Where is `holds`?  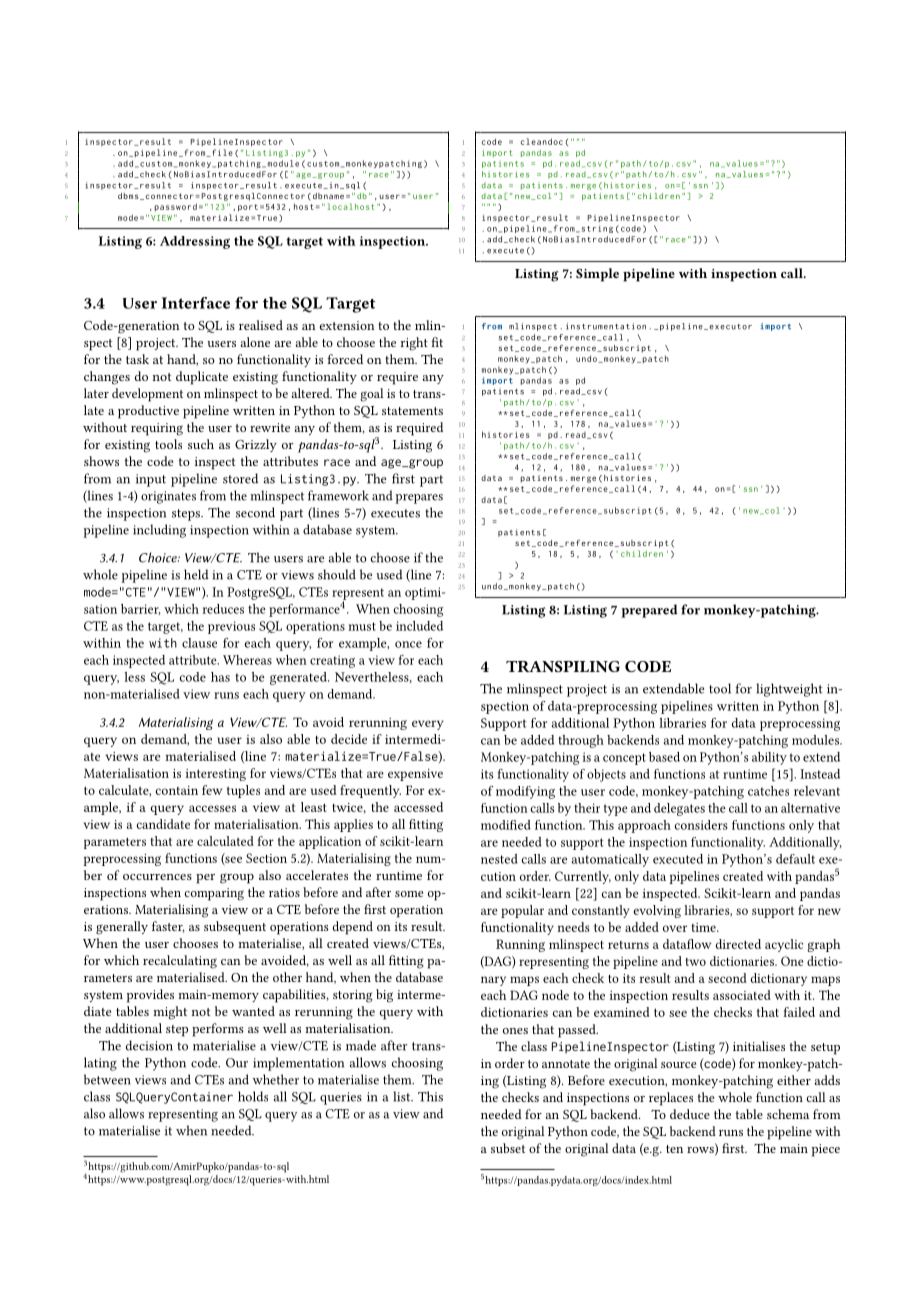 holds is located at coordinates (253, 1096).
